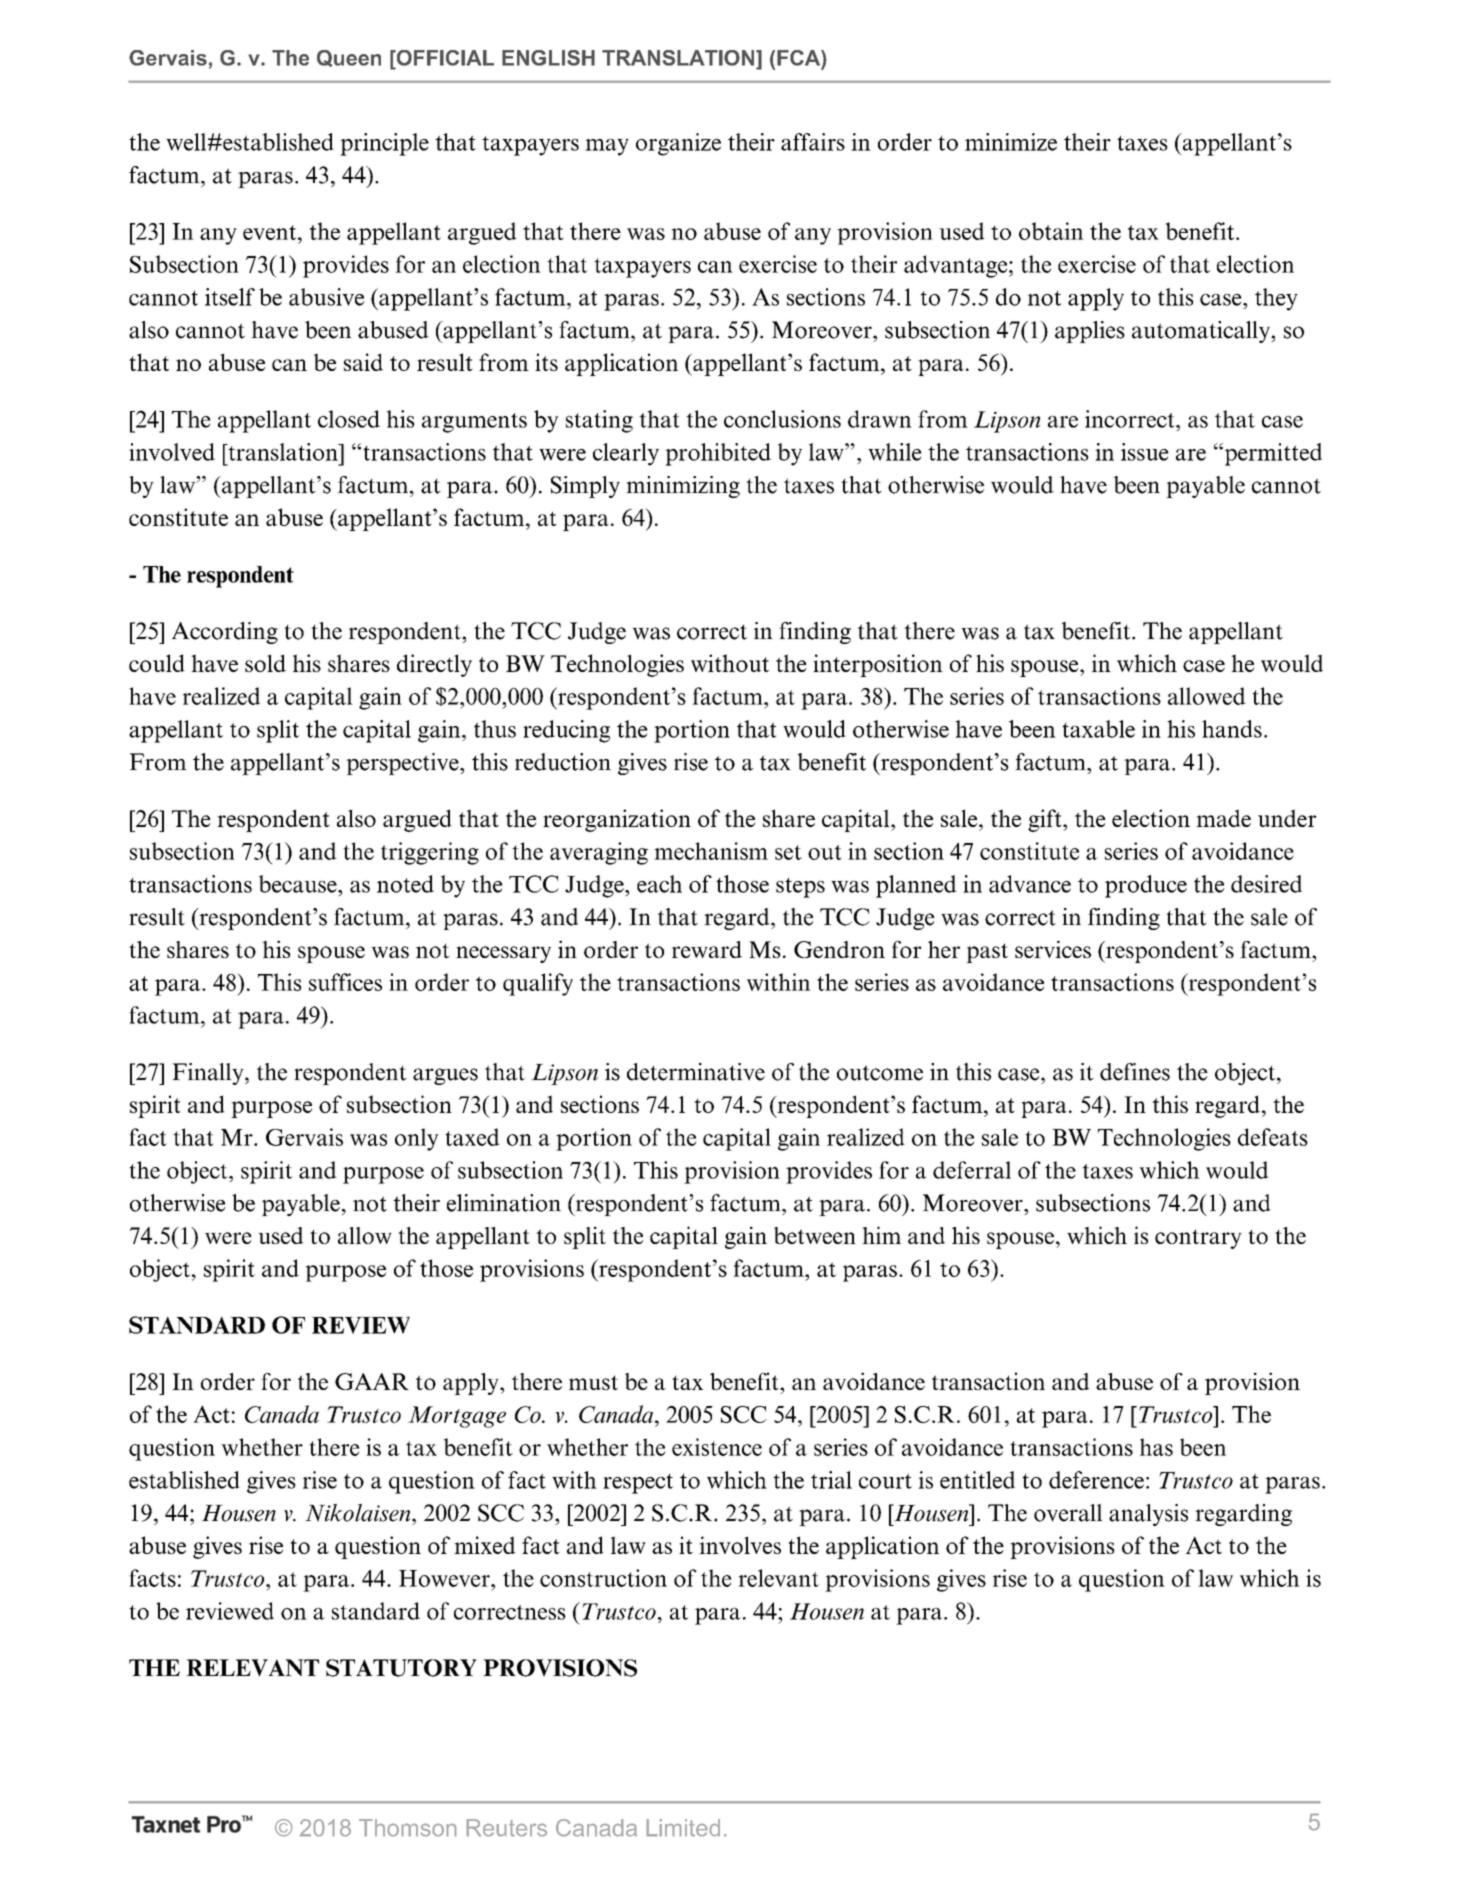  I want to click on organize, so click(678, 144).
